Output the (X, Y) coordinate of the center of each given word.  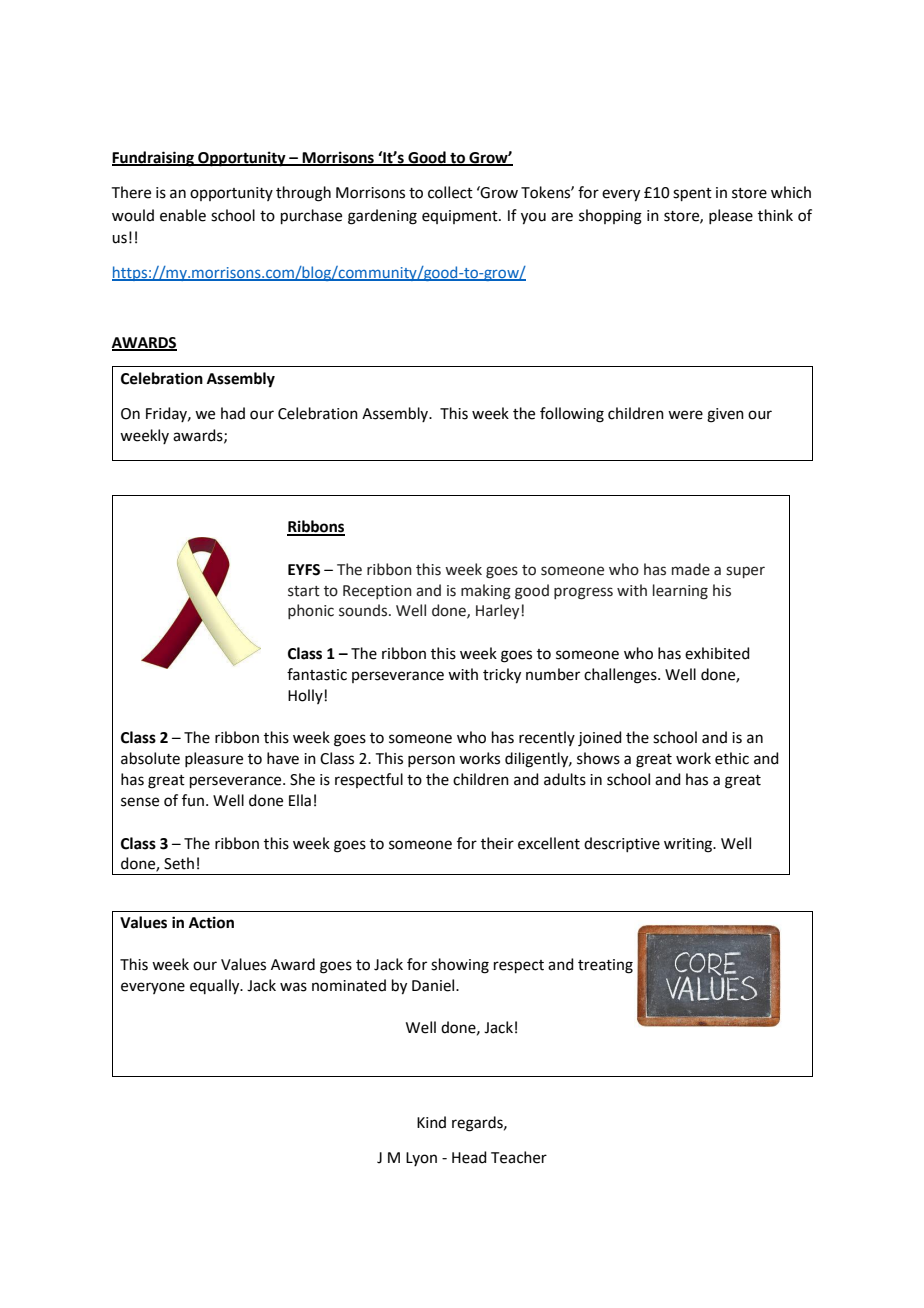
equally (216, 987)
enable (183, 215)
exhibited (717, 653)
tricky (502, 676)
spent (692, 194)
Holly (306, 696)
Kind (431, 1122)
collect (450, 192)
